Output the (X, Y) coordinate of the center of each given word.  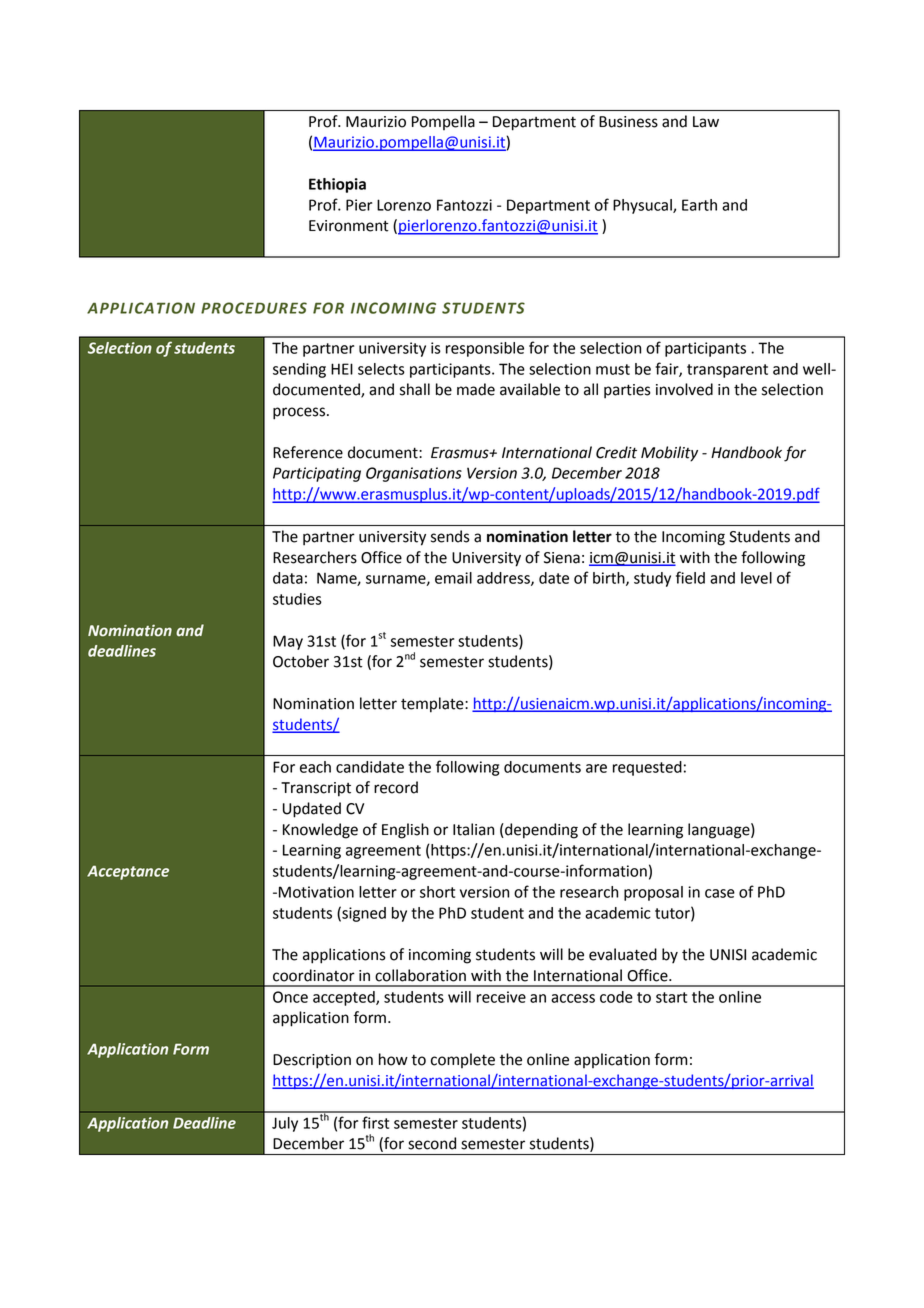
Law (706, 122)
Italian (473, 829)
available (530, 389)
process (300, 413)
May (288, 642)
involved (684, 389)
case (720, 893)
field (690, 577)
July (285, 1124)
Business (628, 122)
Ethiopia (337, 185)
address (504, 579)
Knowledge (320, 831)
